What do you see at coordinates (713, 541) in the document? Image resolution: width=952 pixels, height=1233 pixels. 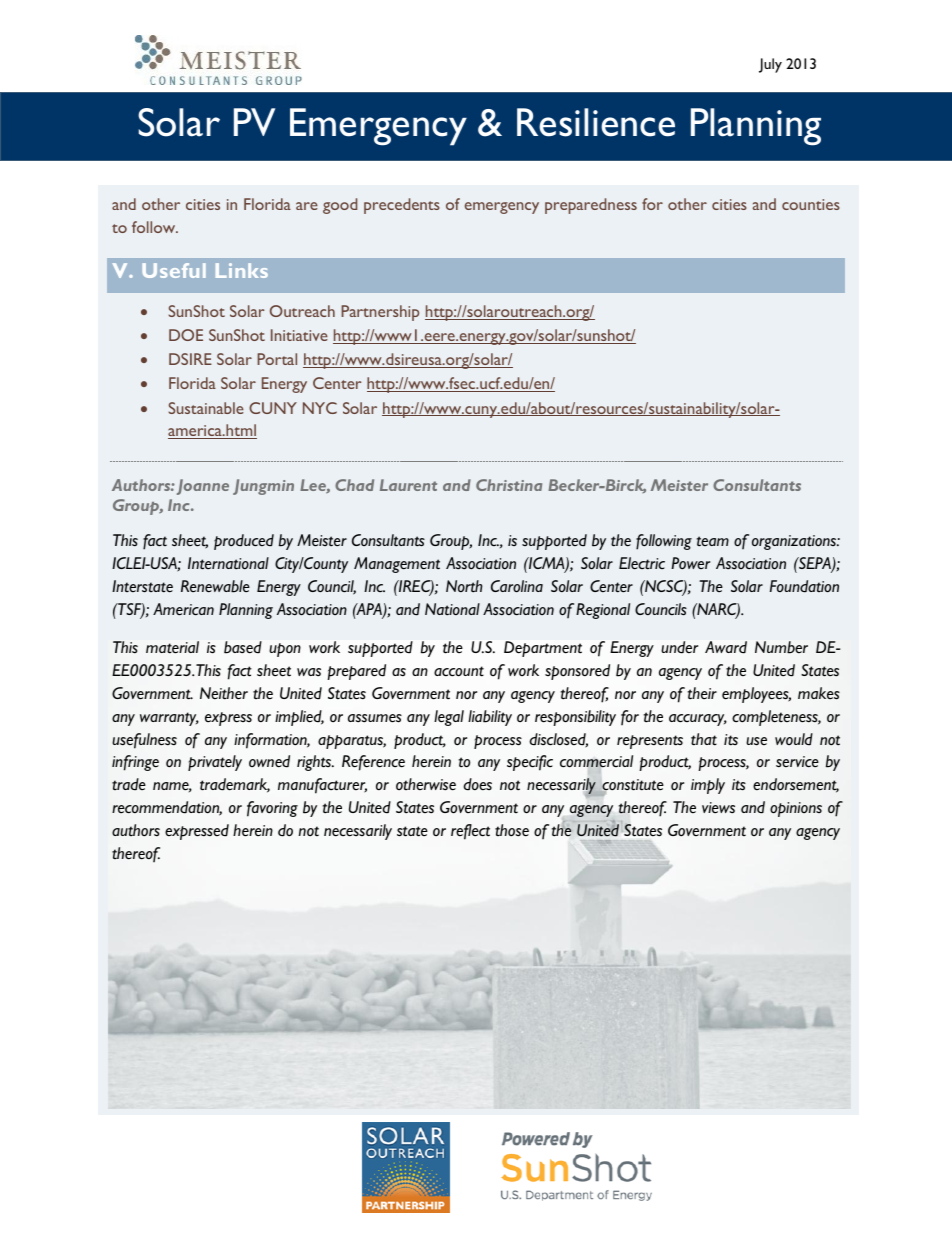 I see `team` at bounding box center [713, 541].
